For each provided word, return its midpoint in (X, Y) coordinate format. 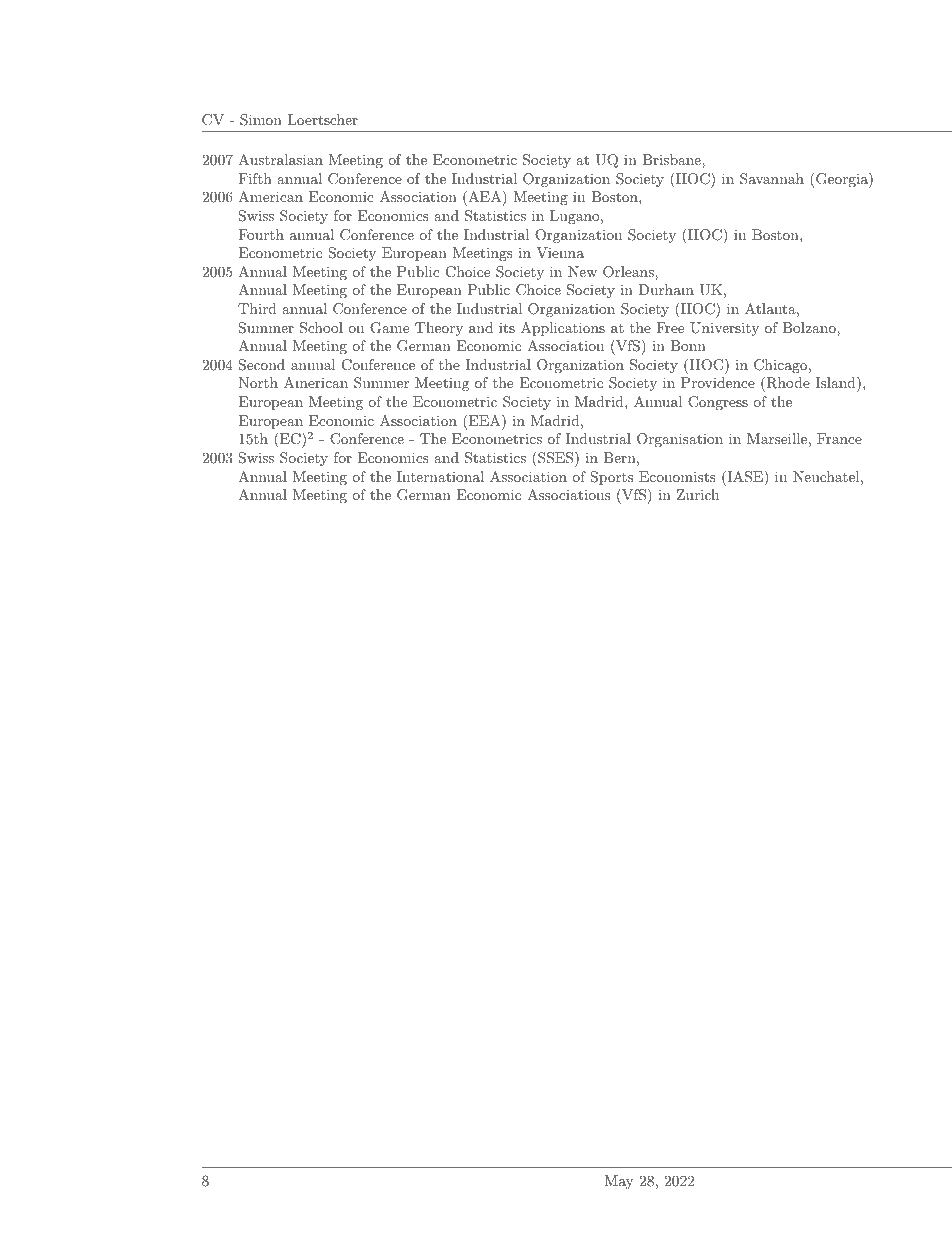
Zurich (698, 494)
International (440, 476)
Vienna (560, 252)
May (618, 1182)
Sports (612, 478)
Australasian (280, 159)
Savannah (772, 179)
